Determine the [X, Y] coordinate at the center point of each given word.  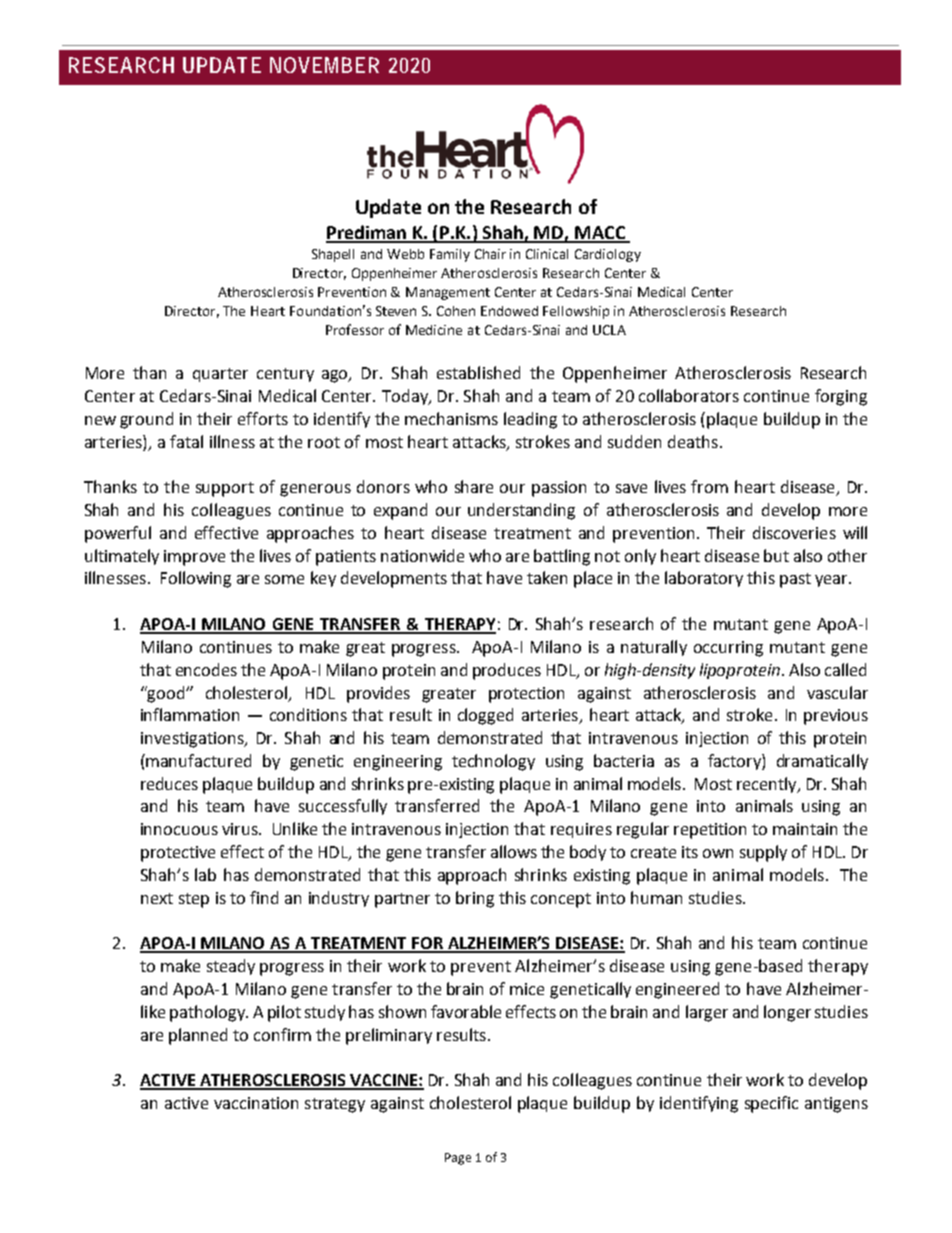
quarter [220, 375]
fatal [186, 441]
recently [768, 785]
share [474, 486]
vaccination [256, 1103]
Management [448, 293]
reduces [169, 783]
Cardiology [608, 255]
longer [787, 1013]
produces [507, 671]
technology [493, 762]
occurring [728, 649]
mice [527, 989]
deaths [693, 441]
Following [196, 579]
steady [231, 967]
